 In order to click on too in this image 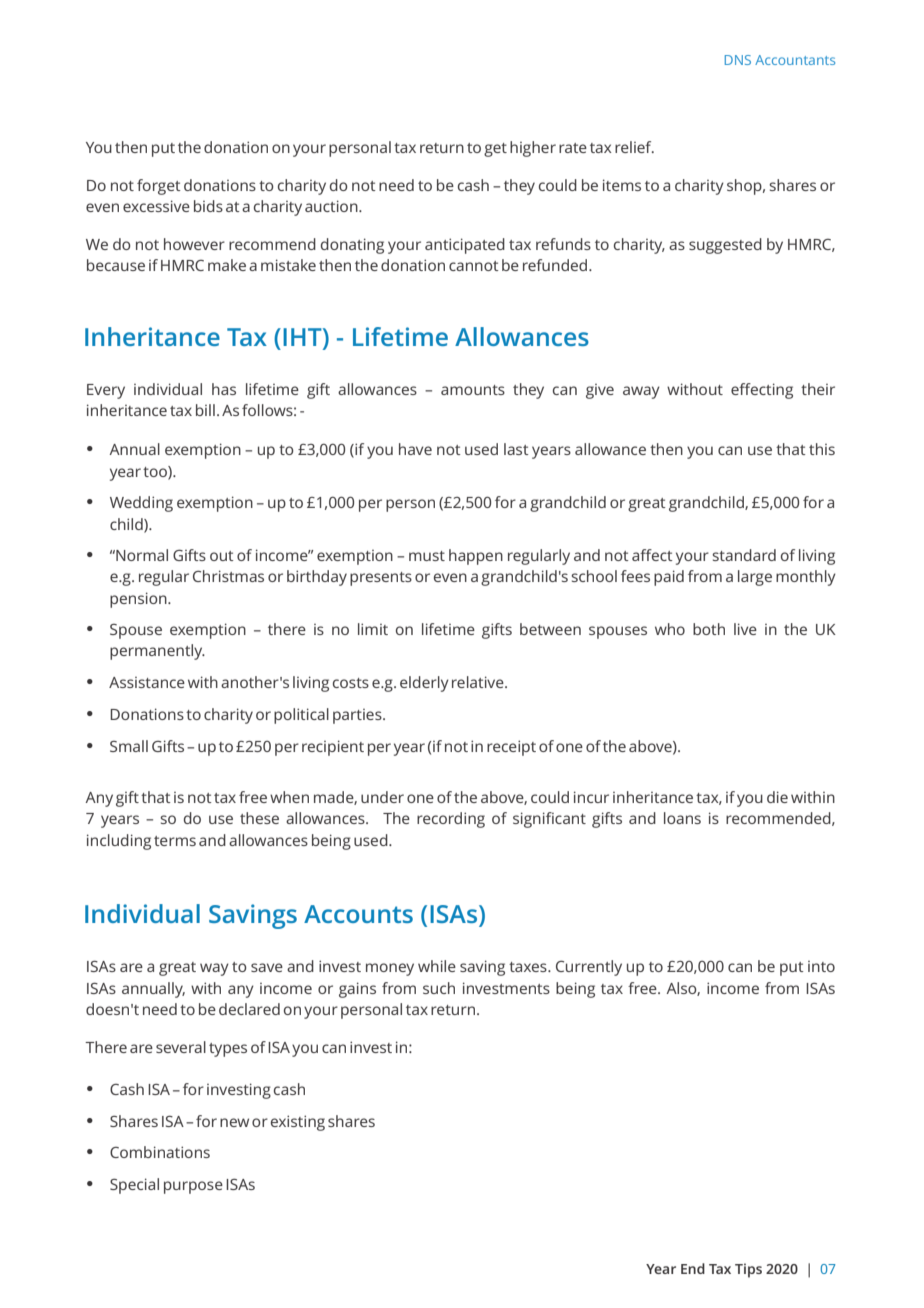, I will do `click(156, 472)`.
